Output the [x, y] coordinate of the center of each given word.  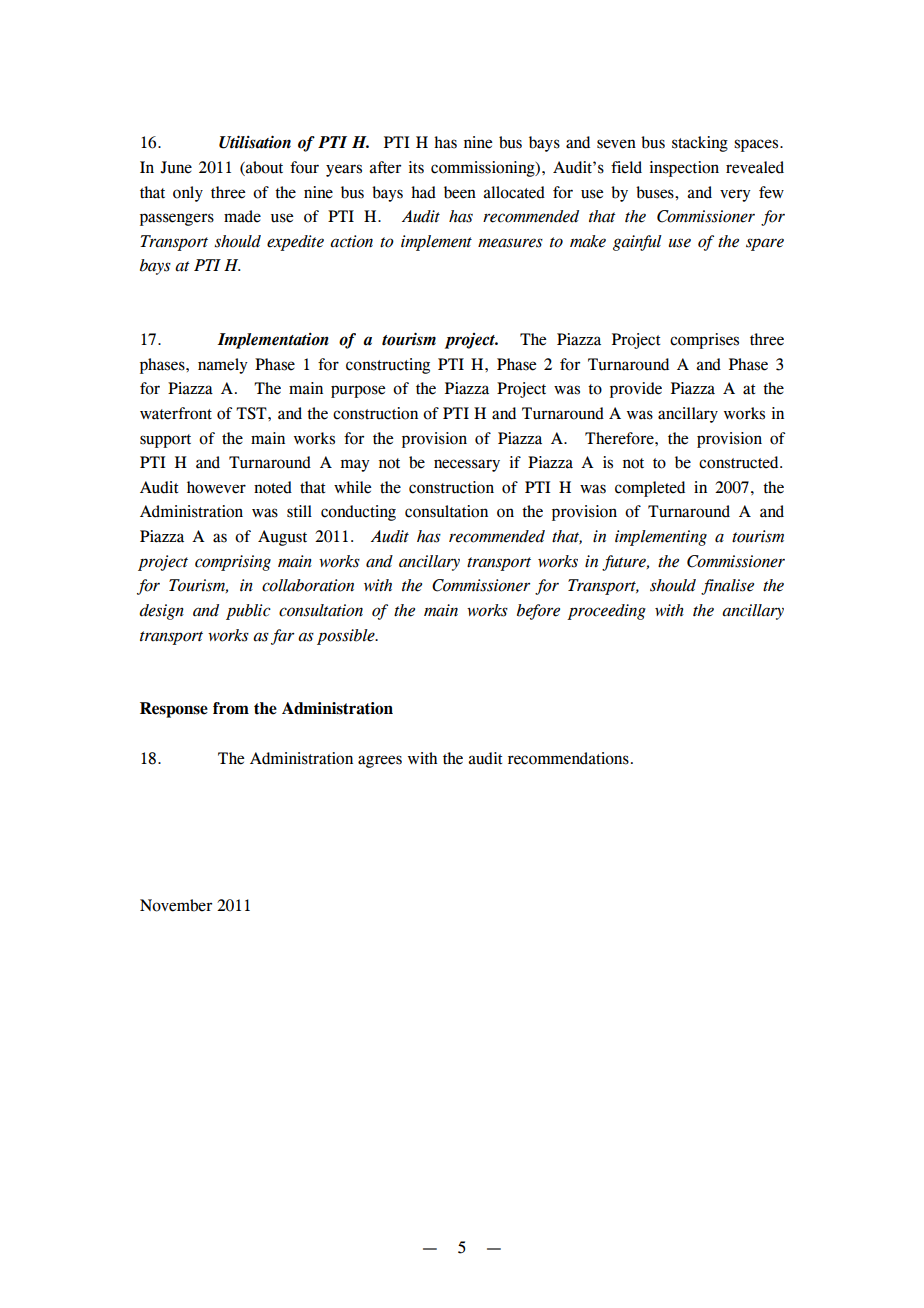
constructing [388, 366]
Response [174, 710]
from [231, 708]
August [282, 538]
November [176, 905]
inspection [684, 169]
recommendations [568, 758]
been [460, 192]
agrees [380, 761]
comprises [704, 341]
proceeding [606, 612]
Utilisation [255, 142]
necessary [467, 465]
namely [223, 366]
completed [650, 489]
